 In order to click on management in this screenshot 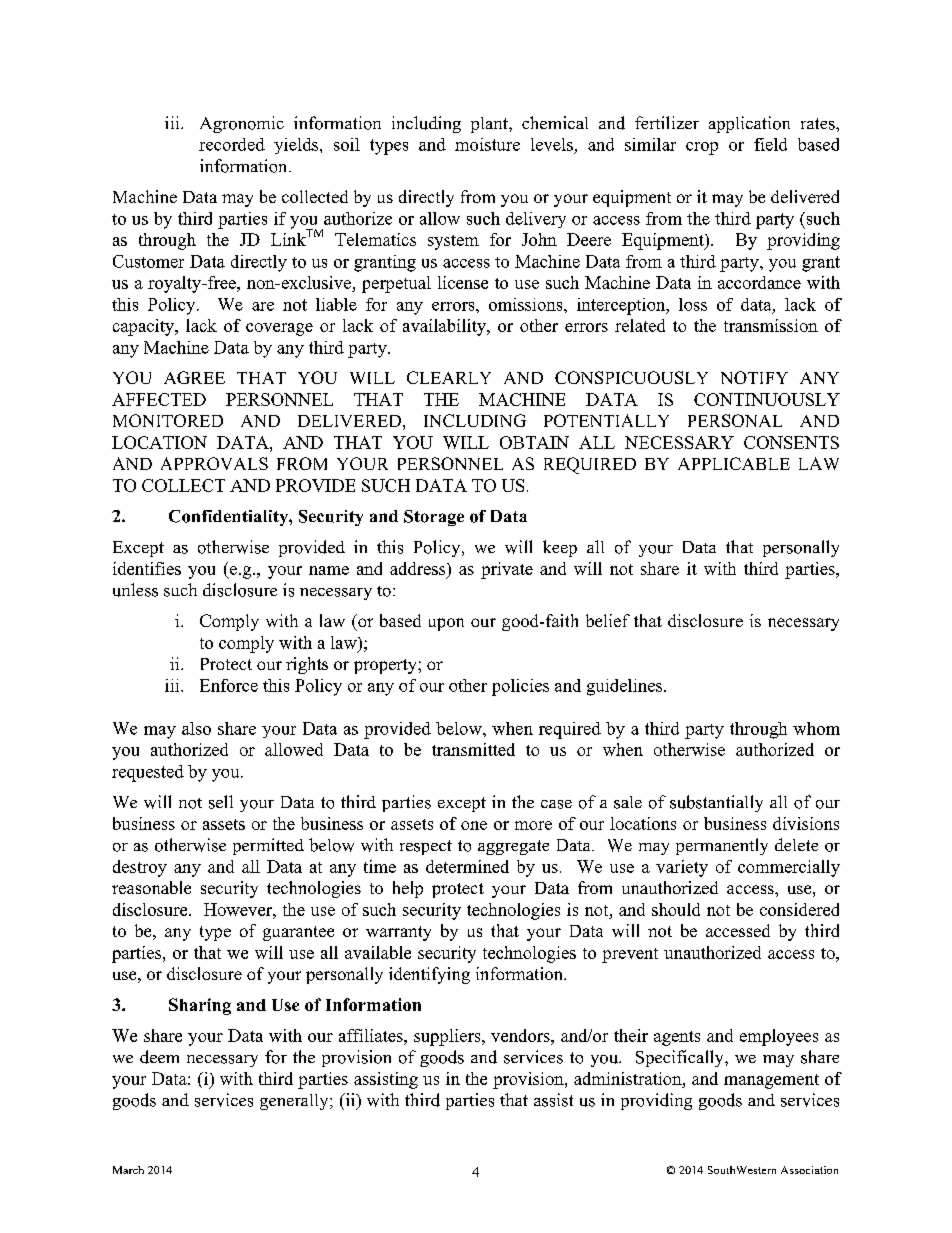, I will do `click(771, 1081)`.
